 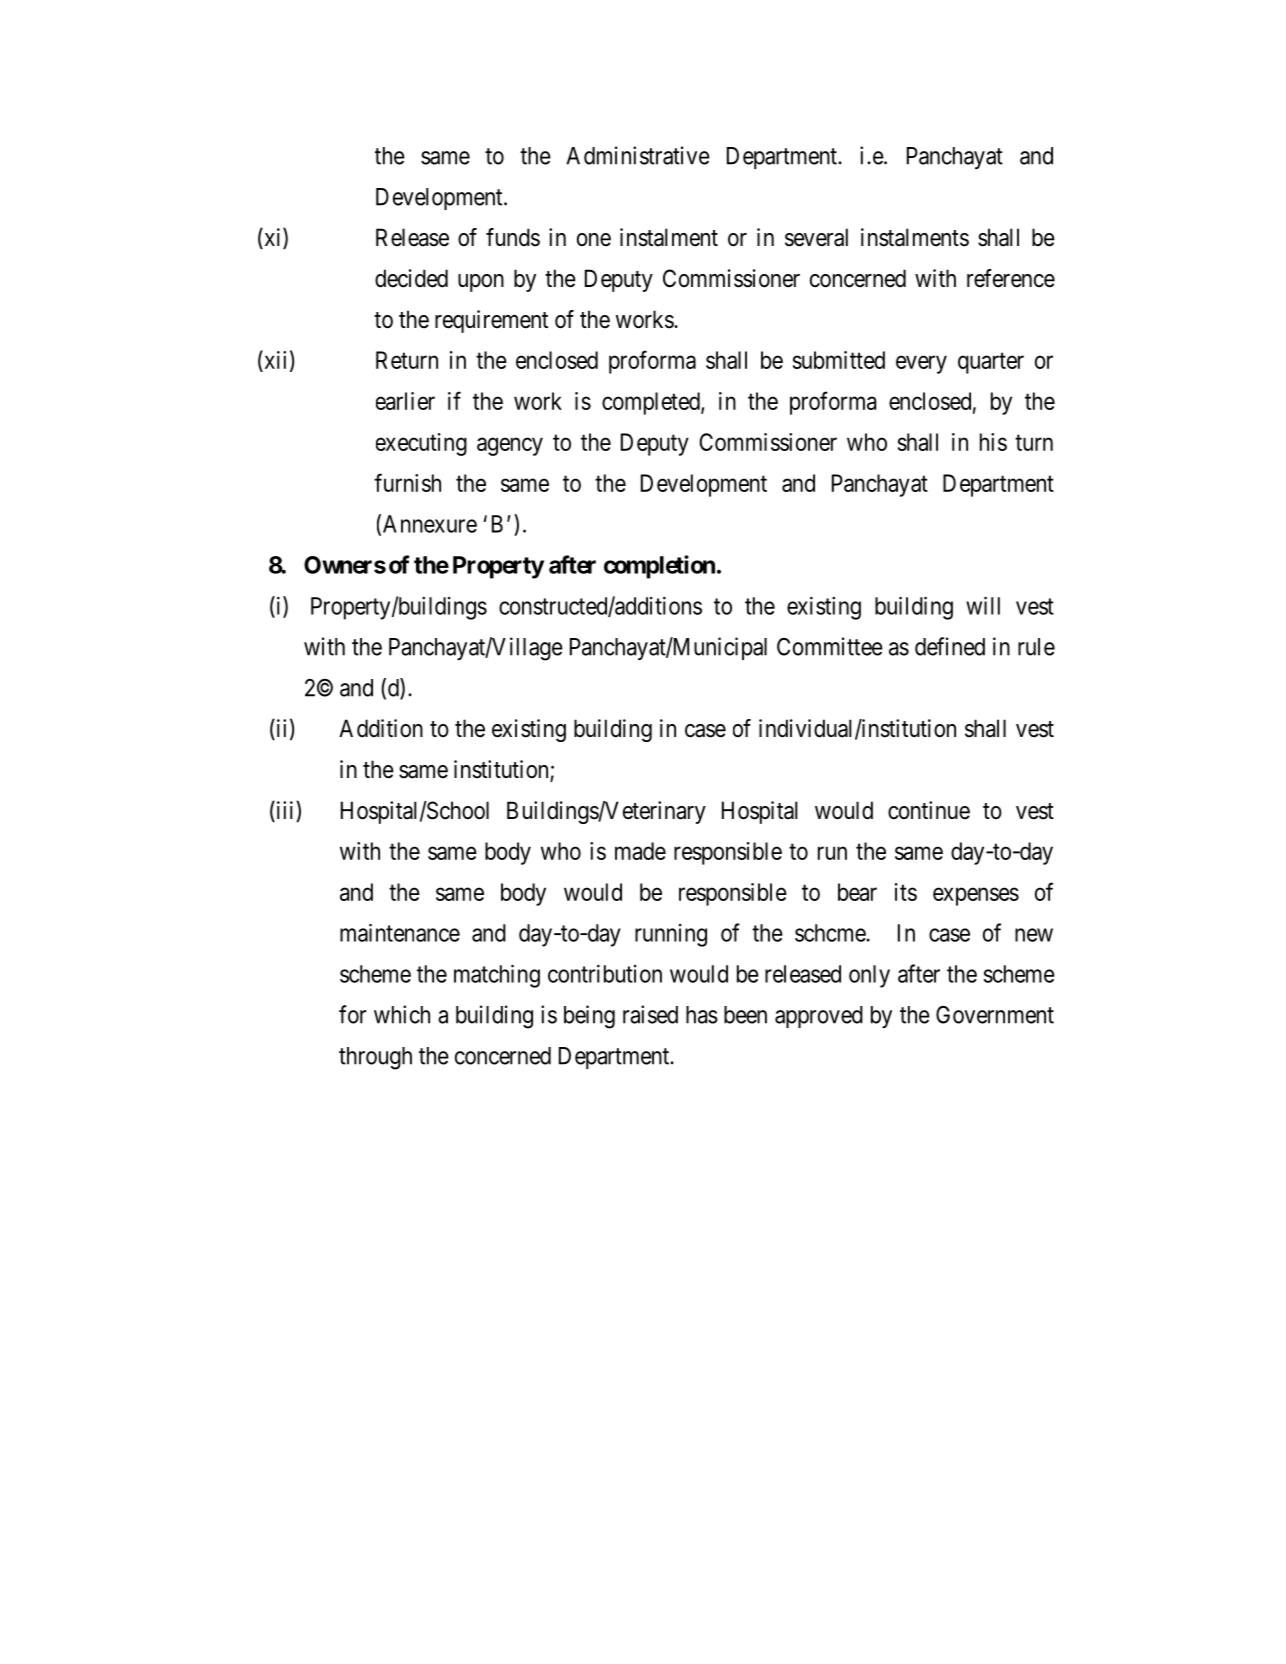 I want to click on made, so click(x=640, y=851).
